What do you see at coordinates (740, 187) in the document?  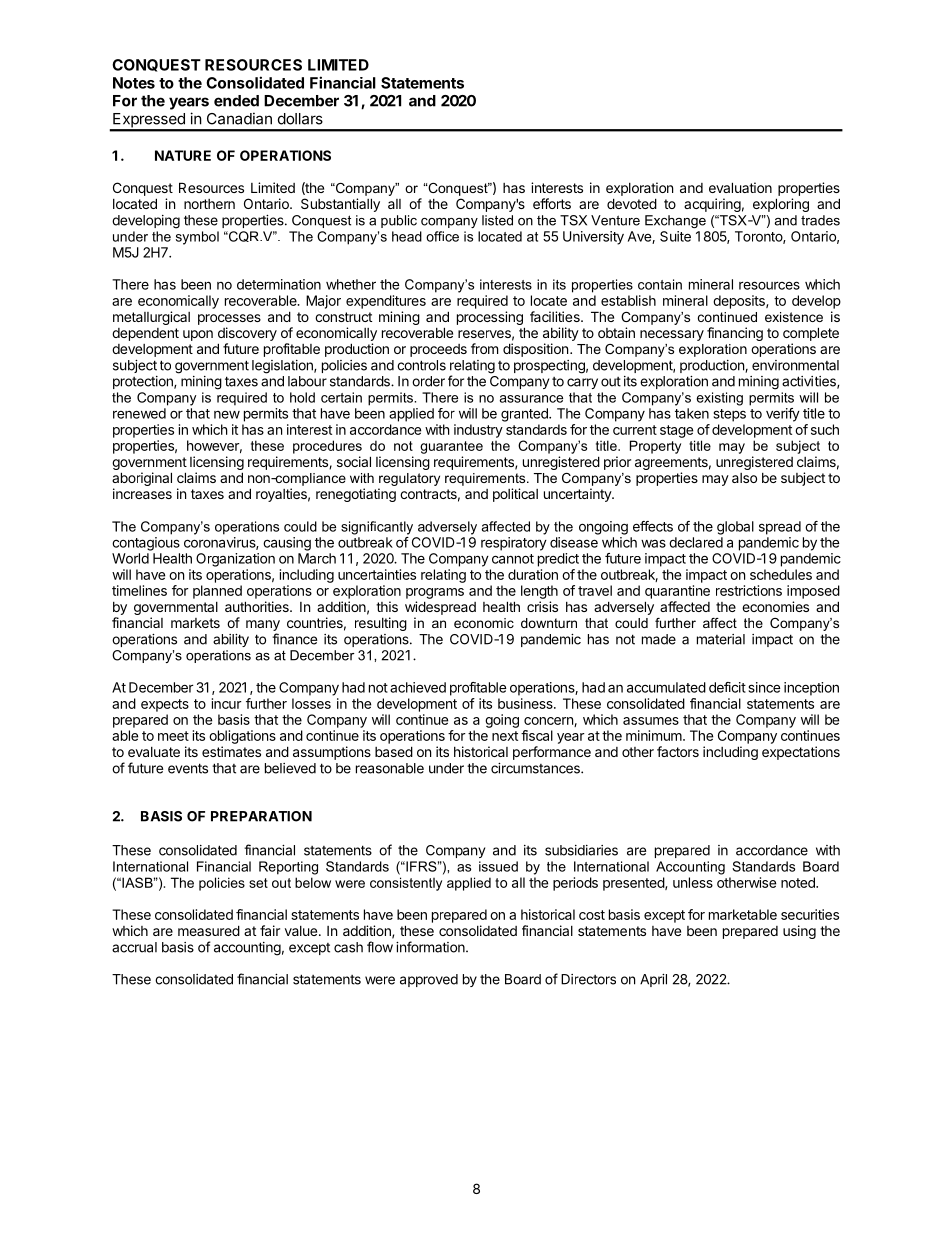 I see `evaluation` at bounding box center [740, 187].
